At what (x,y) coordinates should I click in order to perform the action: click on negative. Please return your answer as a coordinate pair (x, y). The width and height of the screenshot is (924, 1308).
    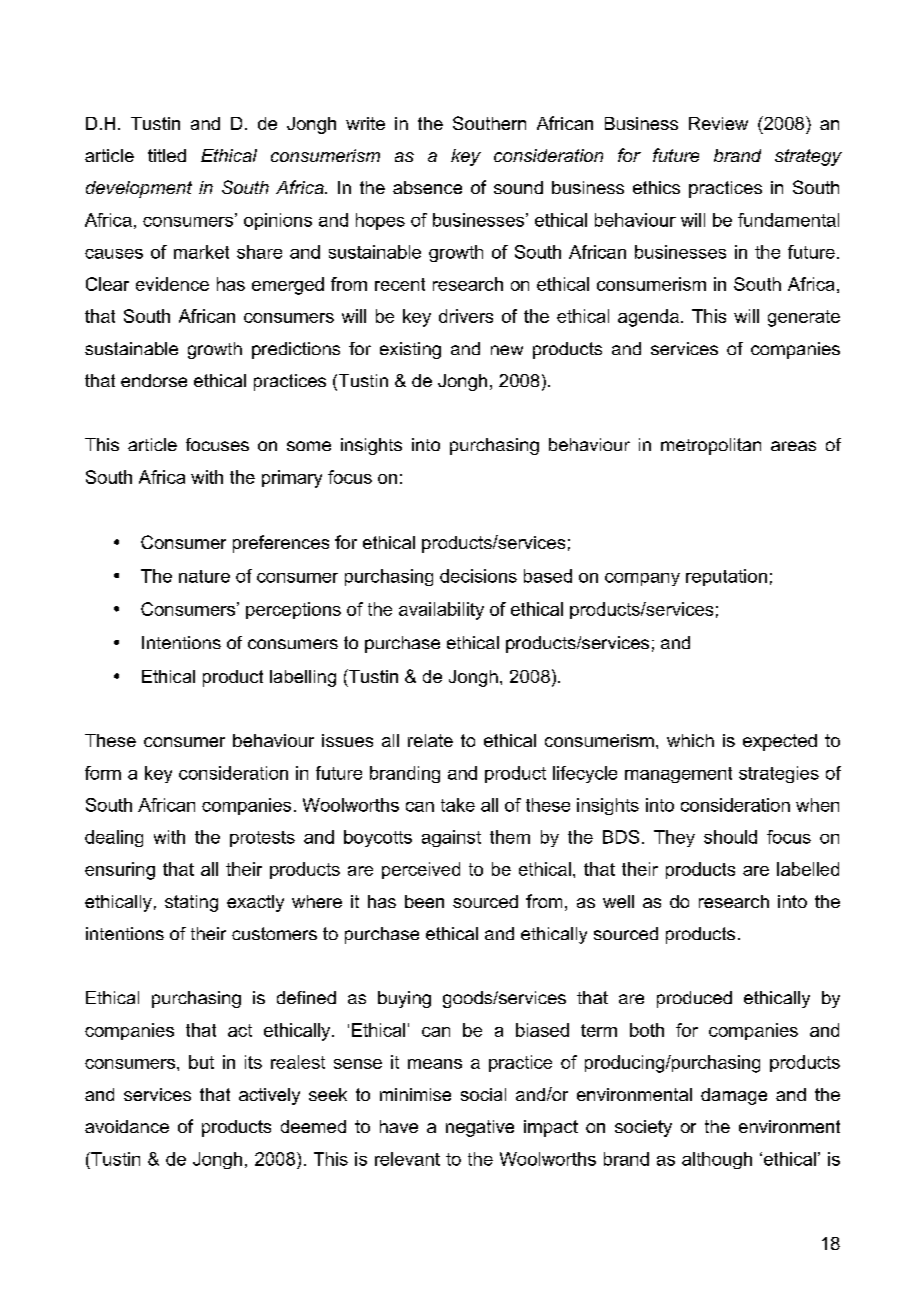
    Looking at the image, I should click on (480, 1128).
